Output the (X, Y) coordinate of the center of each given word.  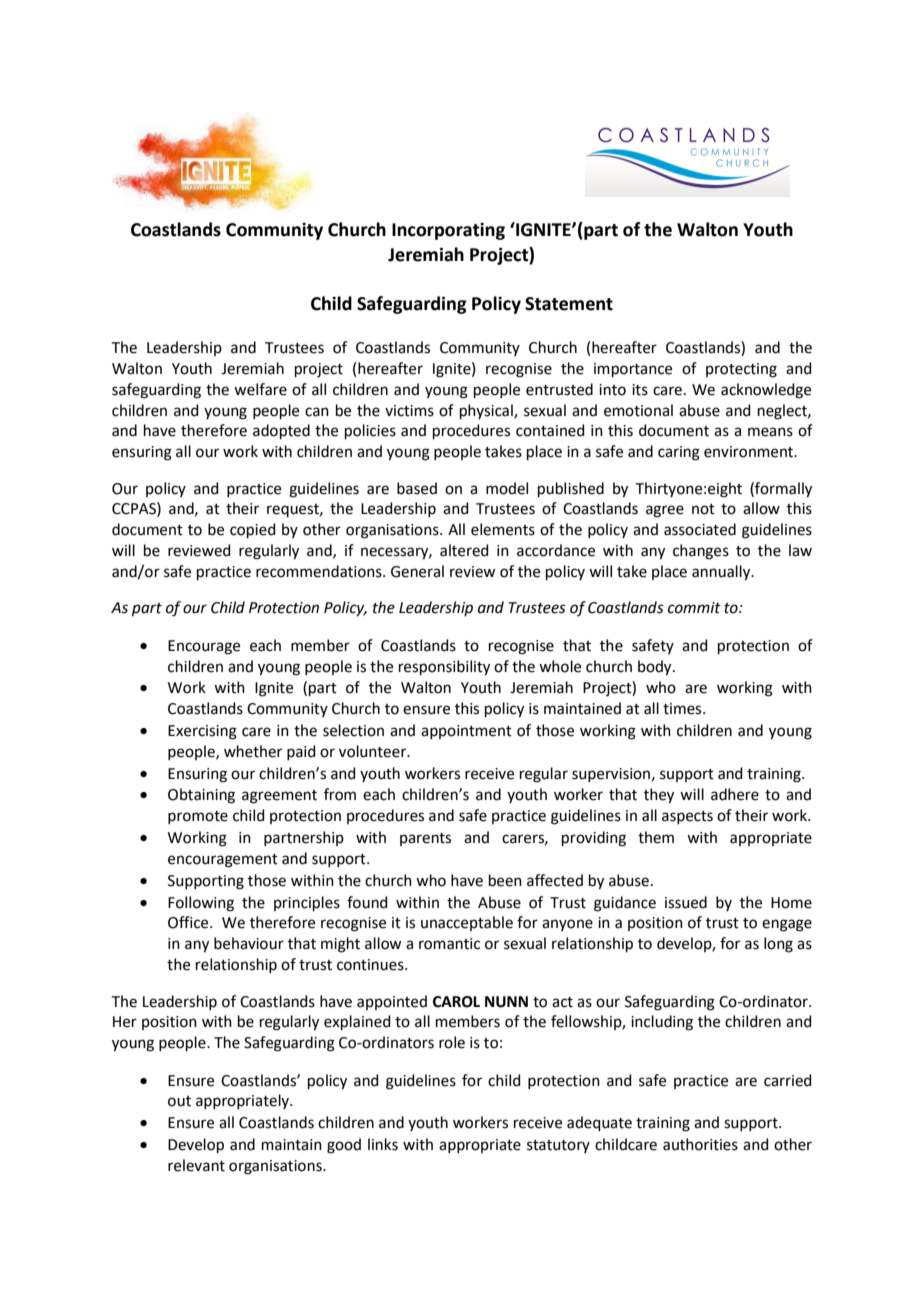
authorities (700, 1144)
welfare (260, 389)
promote (198, 817)
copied (253, 530)
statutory (558, 1146)
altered (464, 550)
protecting (741, 370)
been (505, 880)
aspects (687, 817)
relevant (196, 1165)
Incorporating (448, 231)
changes (701, 552)
